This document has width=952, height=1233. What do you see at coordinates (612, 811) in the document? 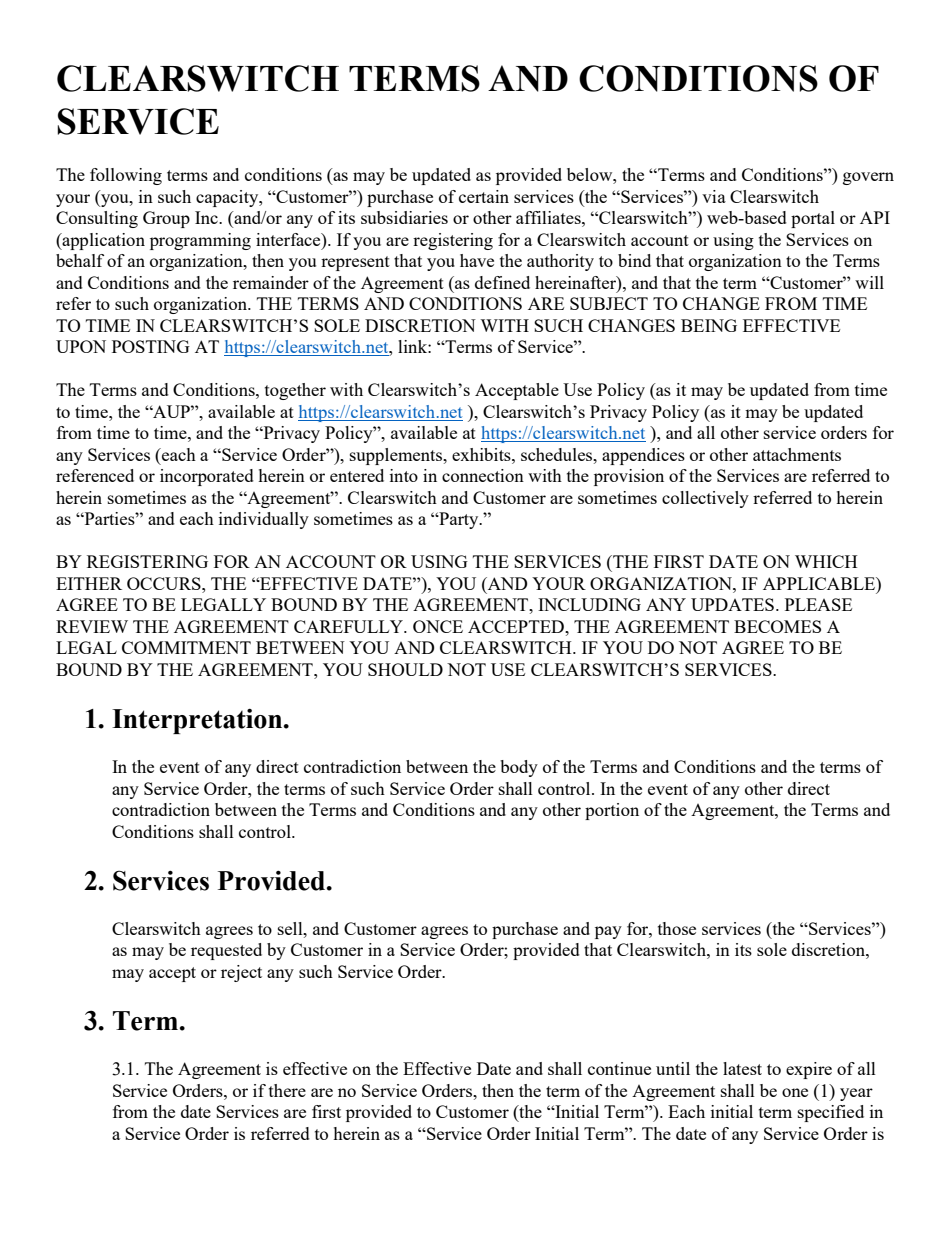
I see `portion` at bounding box center [612, 811].
